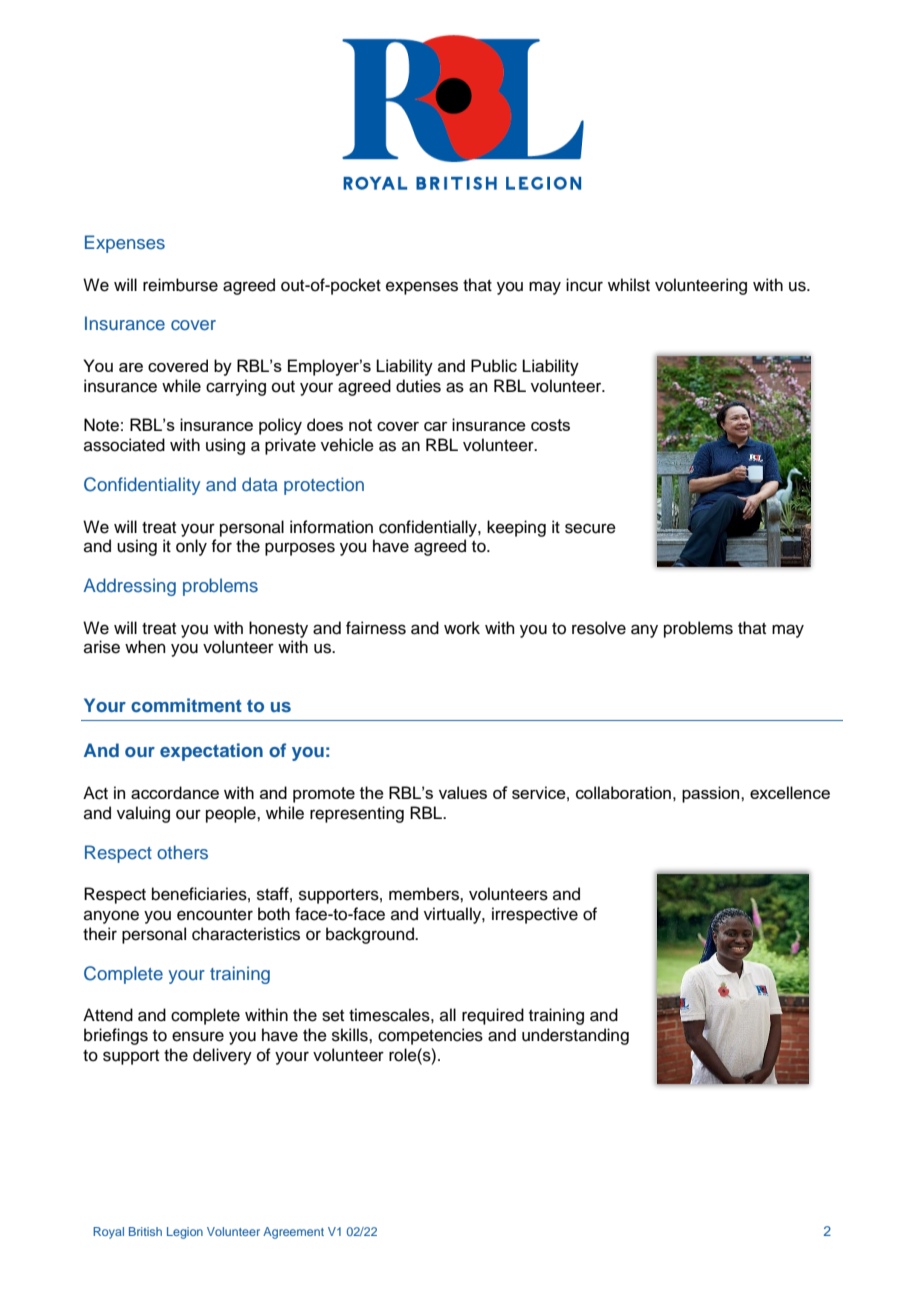  I want to click on understanding, so click(575, 1036).
